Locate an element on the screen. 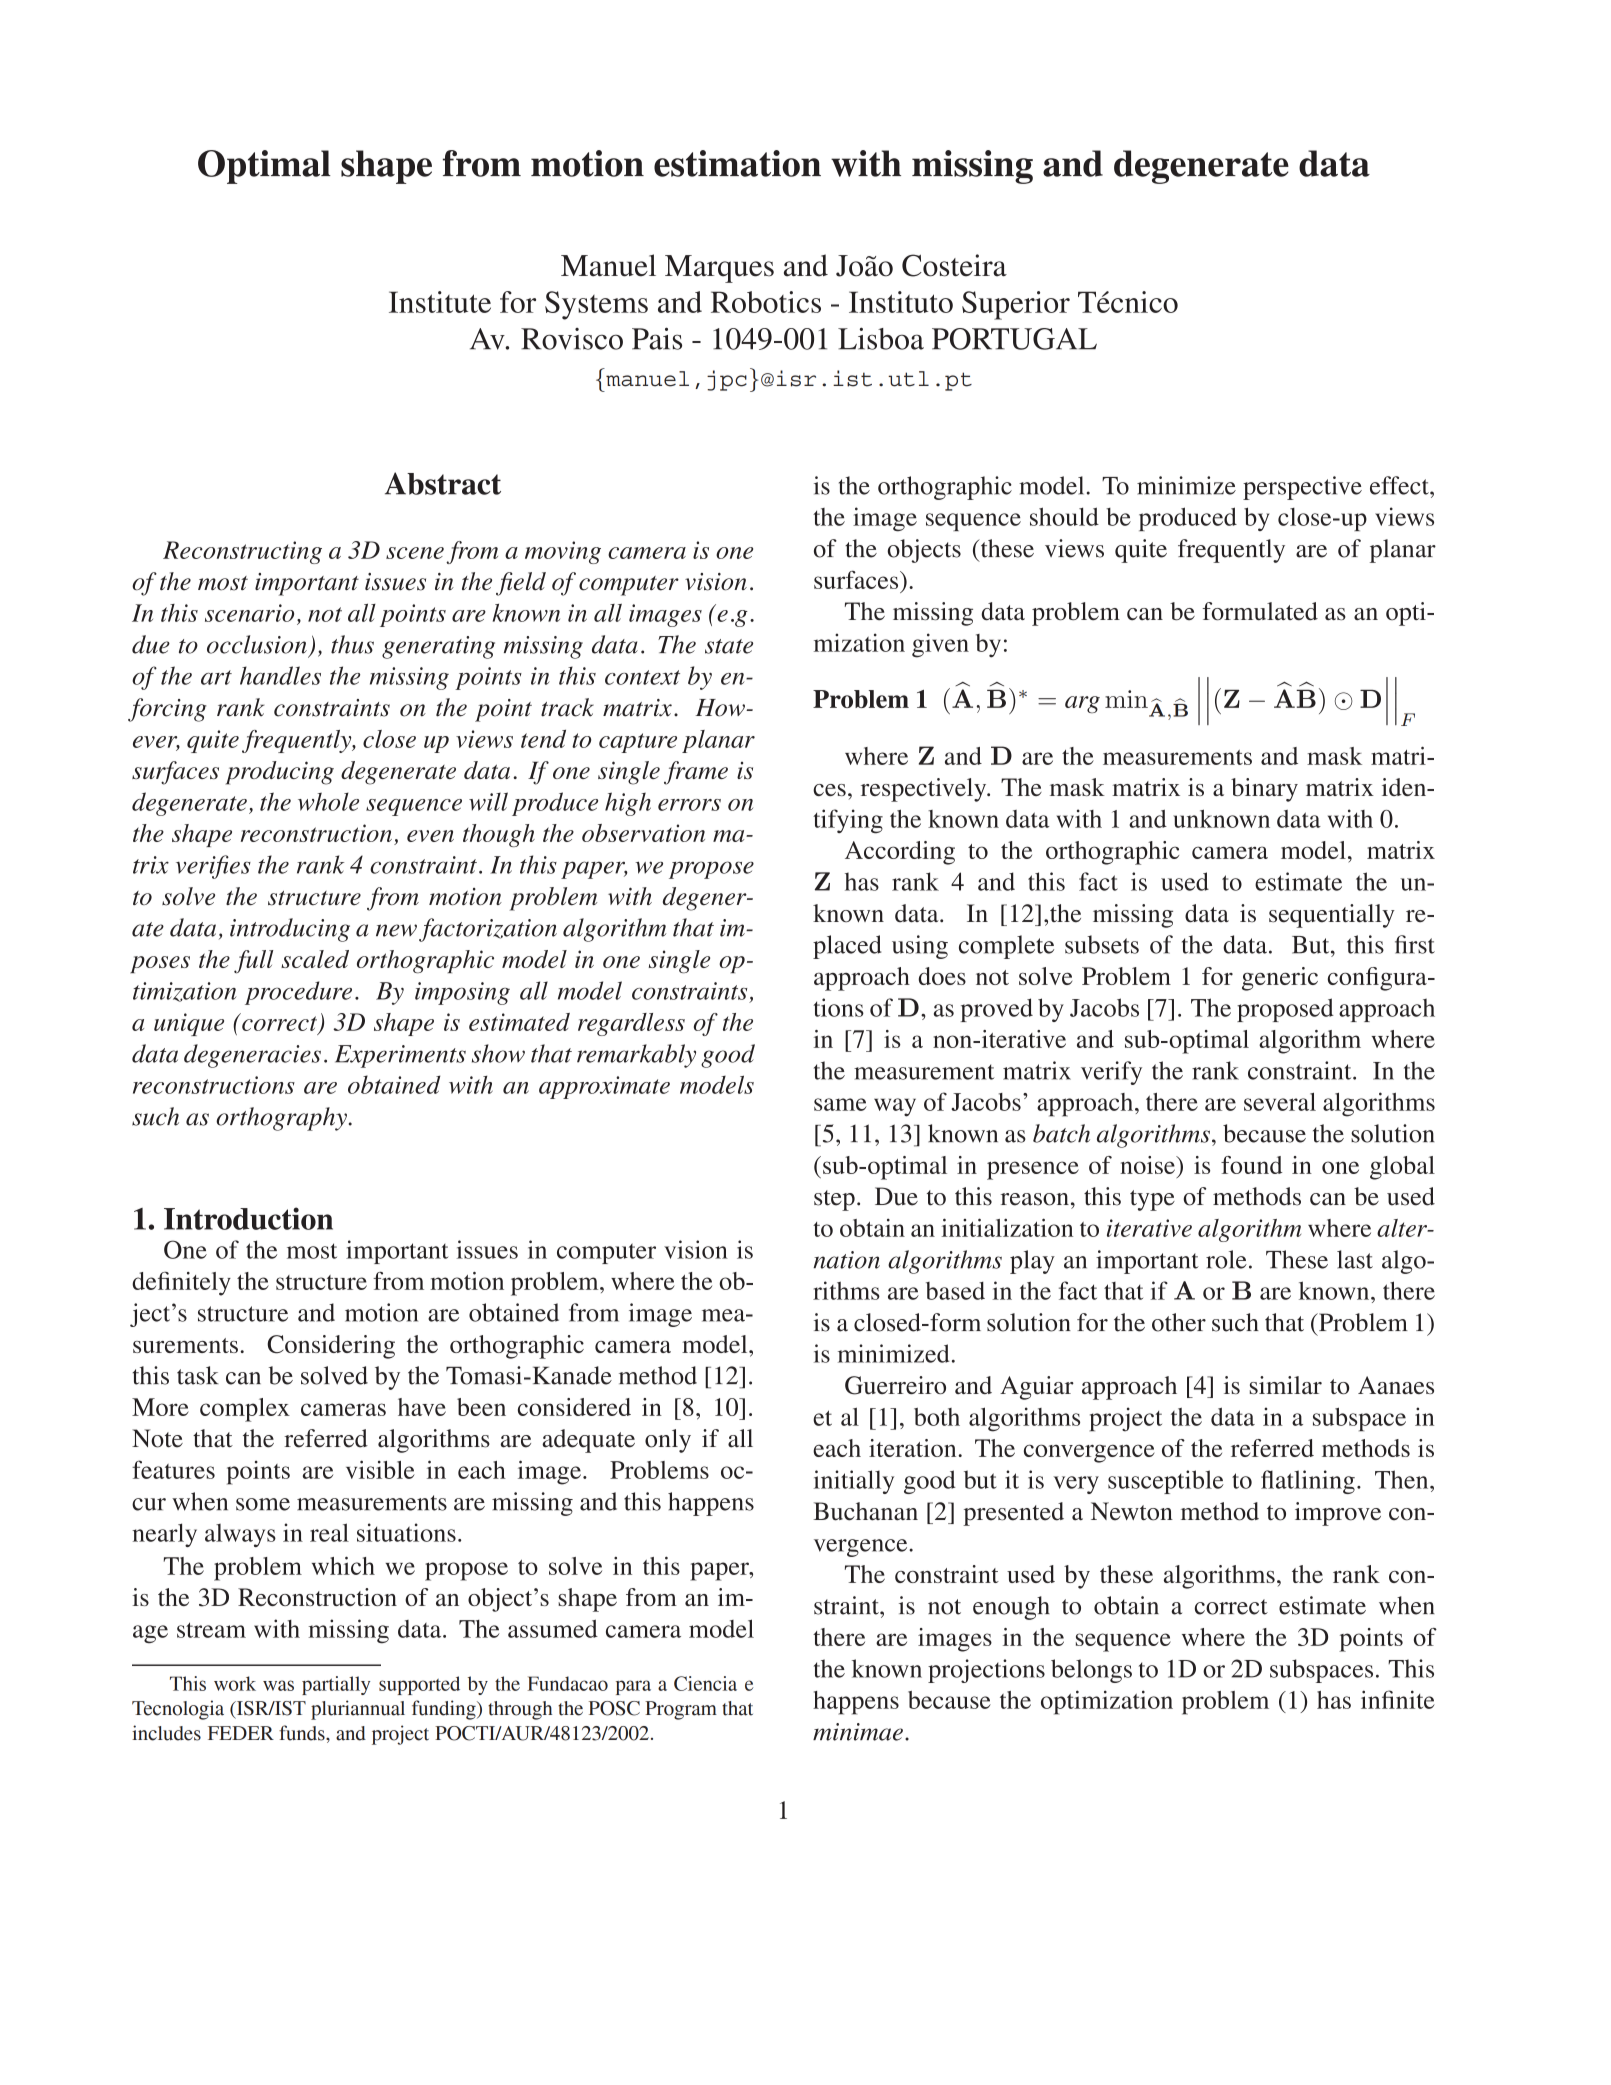 The image size is (1611, 2085). generic is located at coordinates (1280, 979).
